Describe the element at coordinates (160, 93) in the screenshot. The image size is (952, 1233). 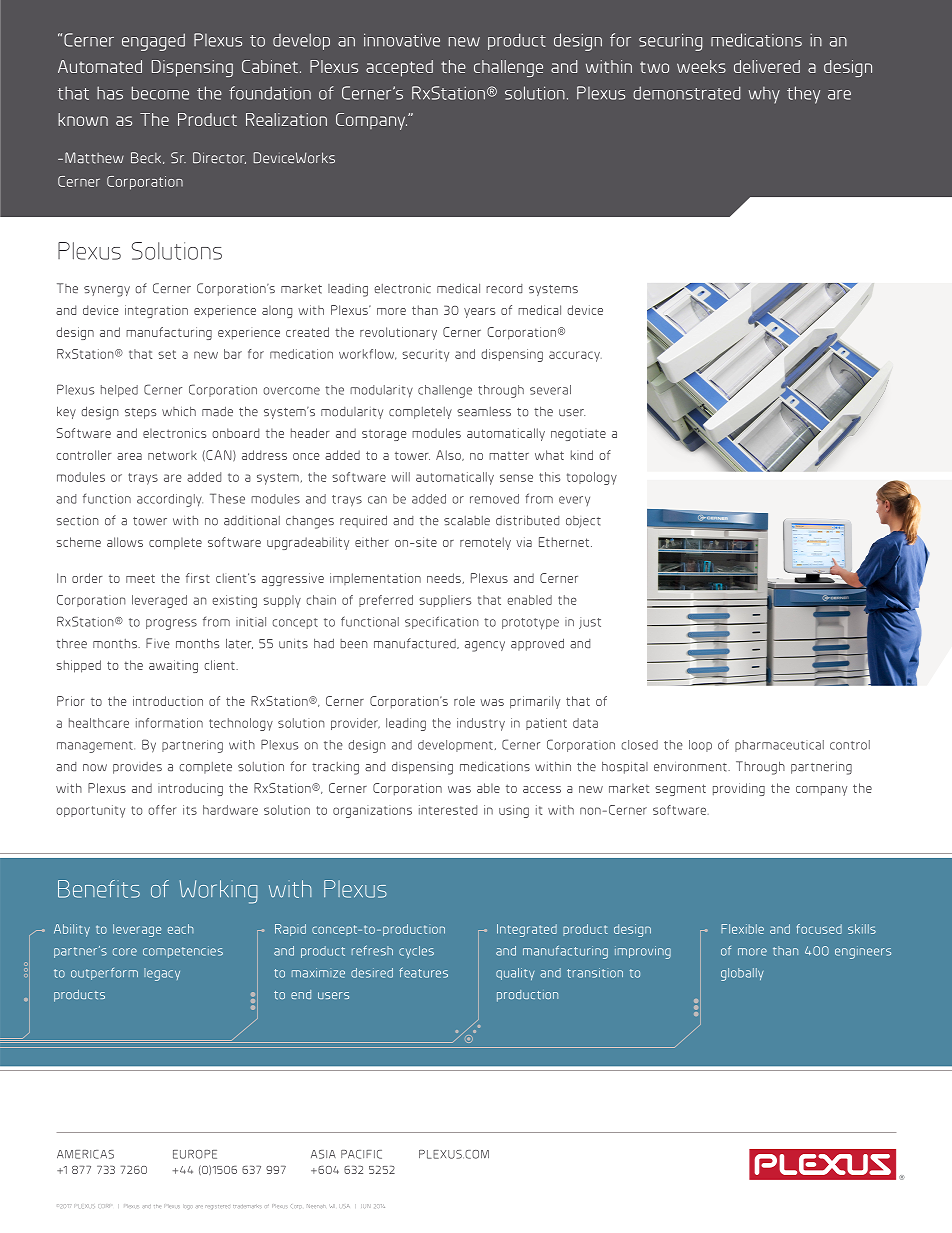
I see `become` at that location.
